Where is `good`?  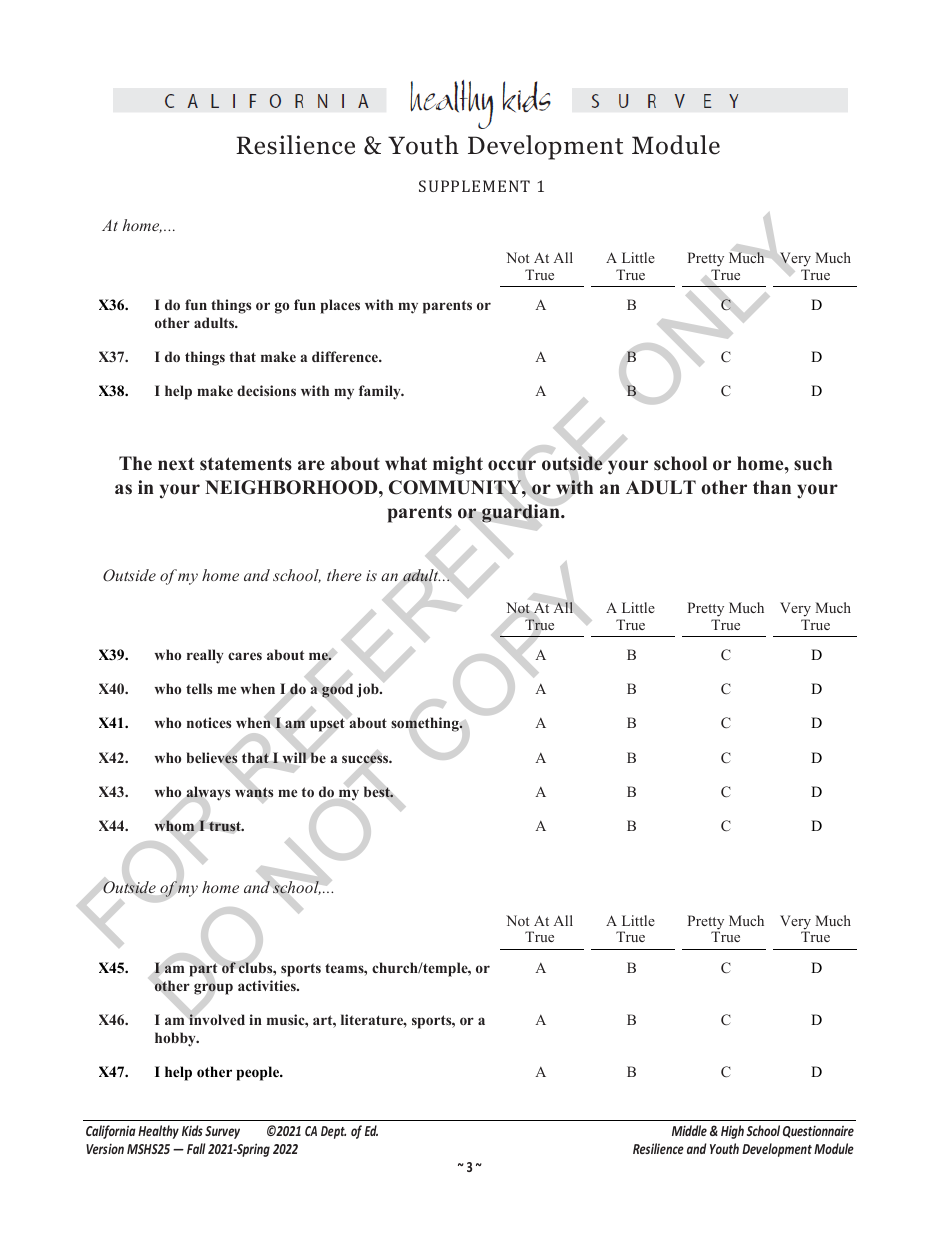 good is located at coordinates (337, 690).
